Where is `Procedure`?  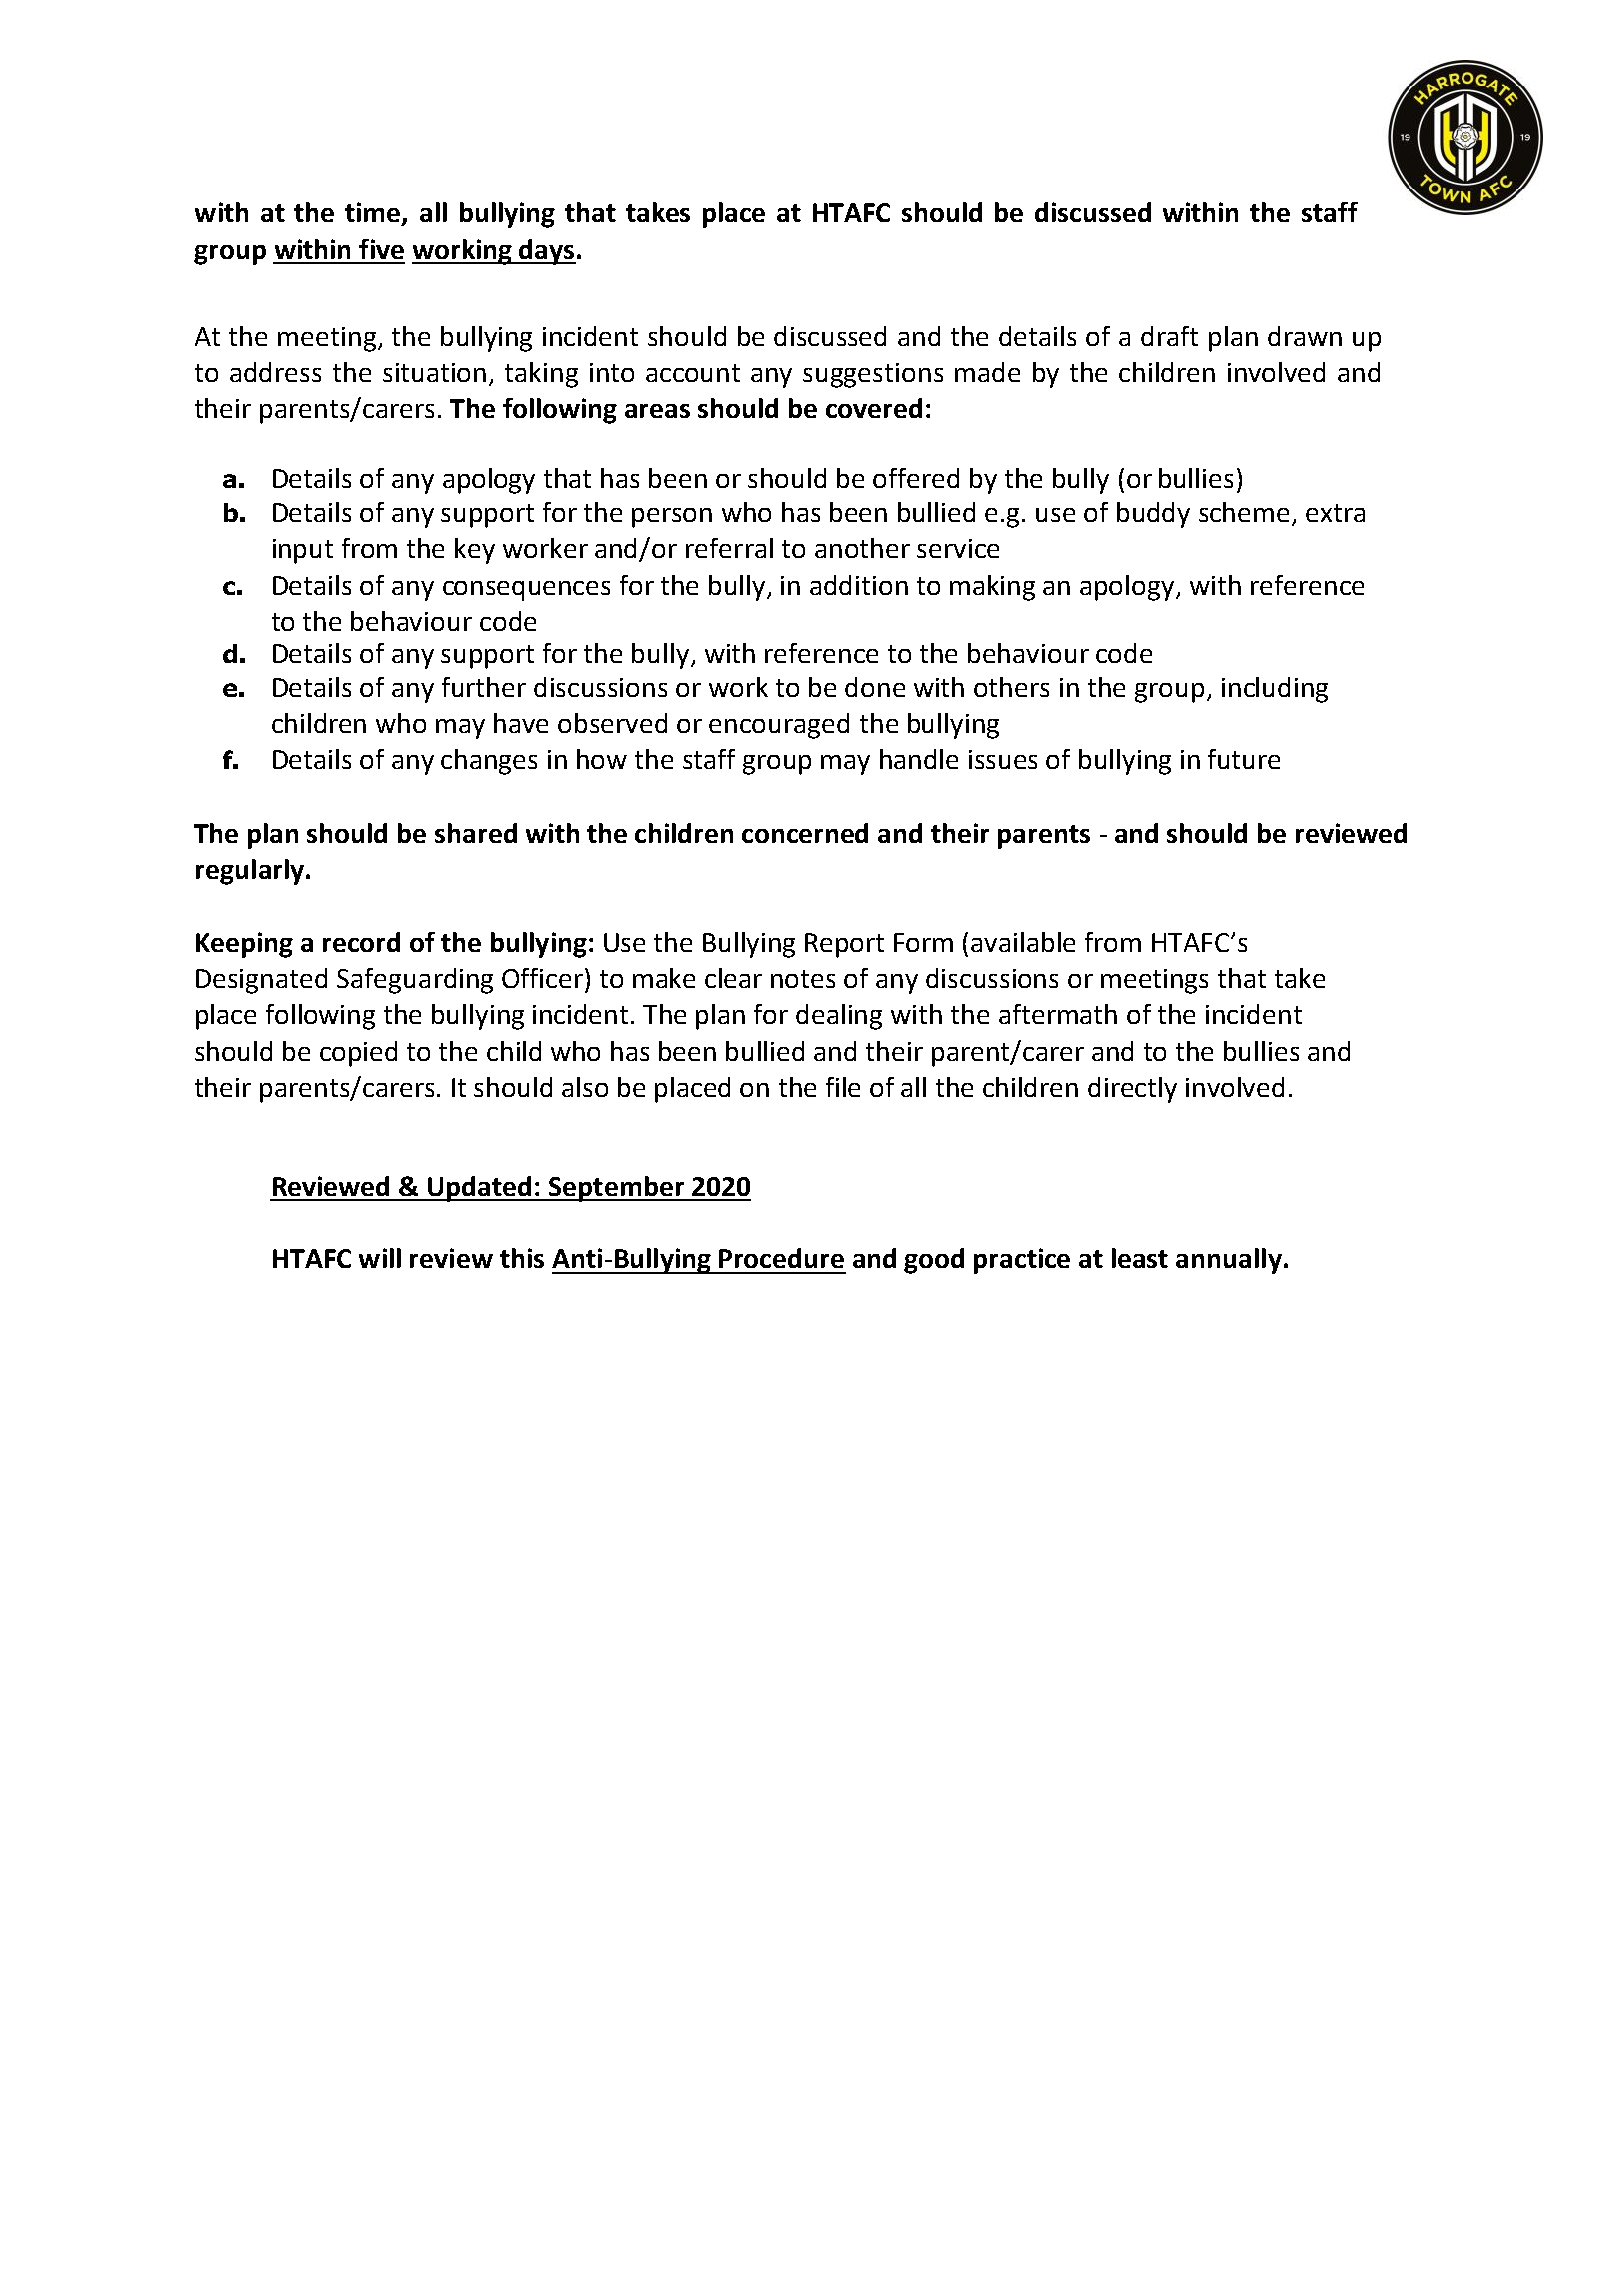 Procedure is located at coordinates (781, 1258).
